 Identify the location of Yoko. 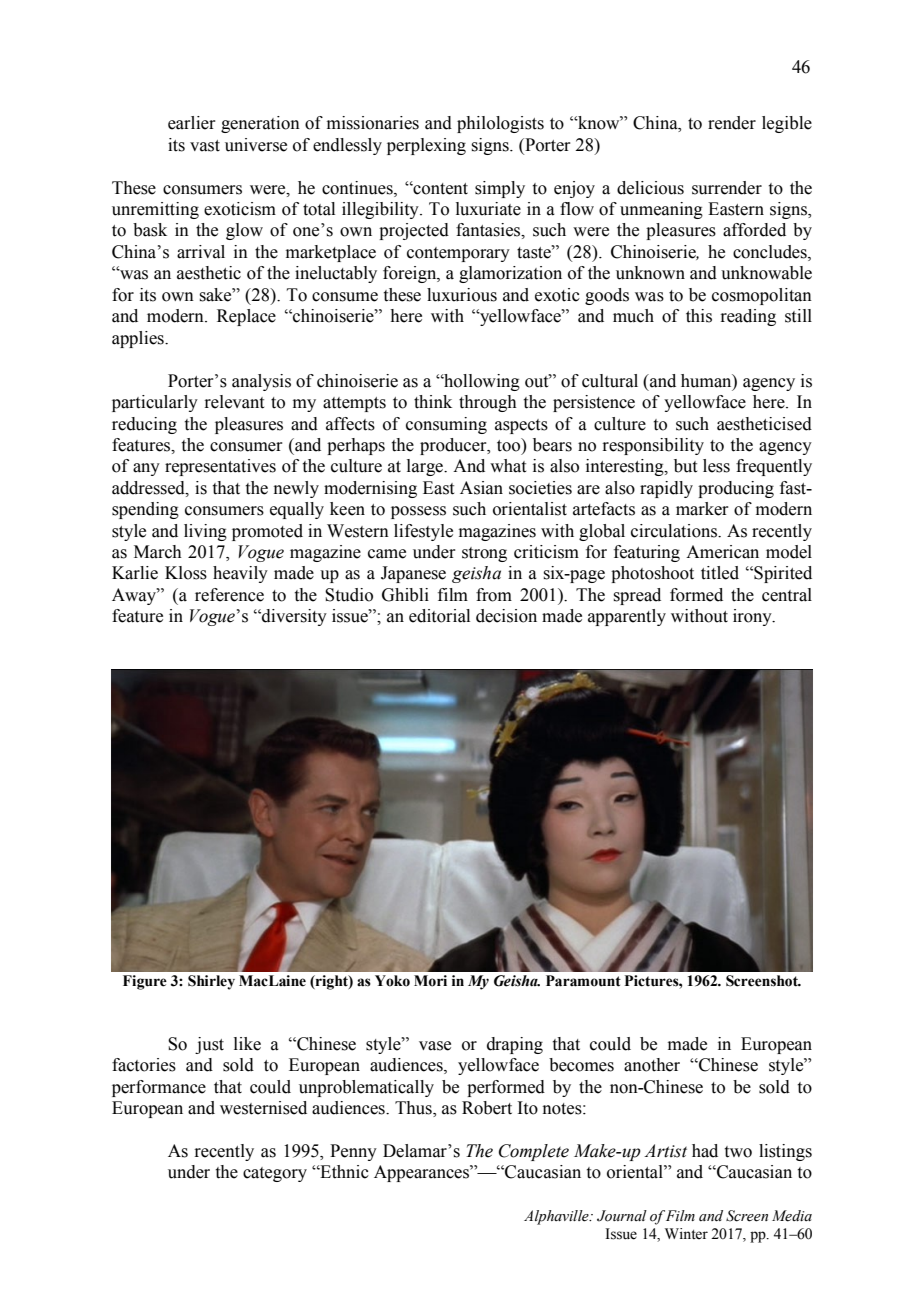
(392, 981).
